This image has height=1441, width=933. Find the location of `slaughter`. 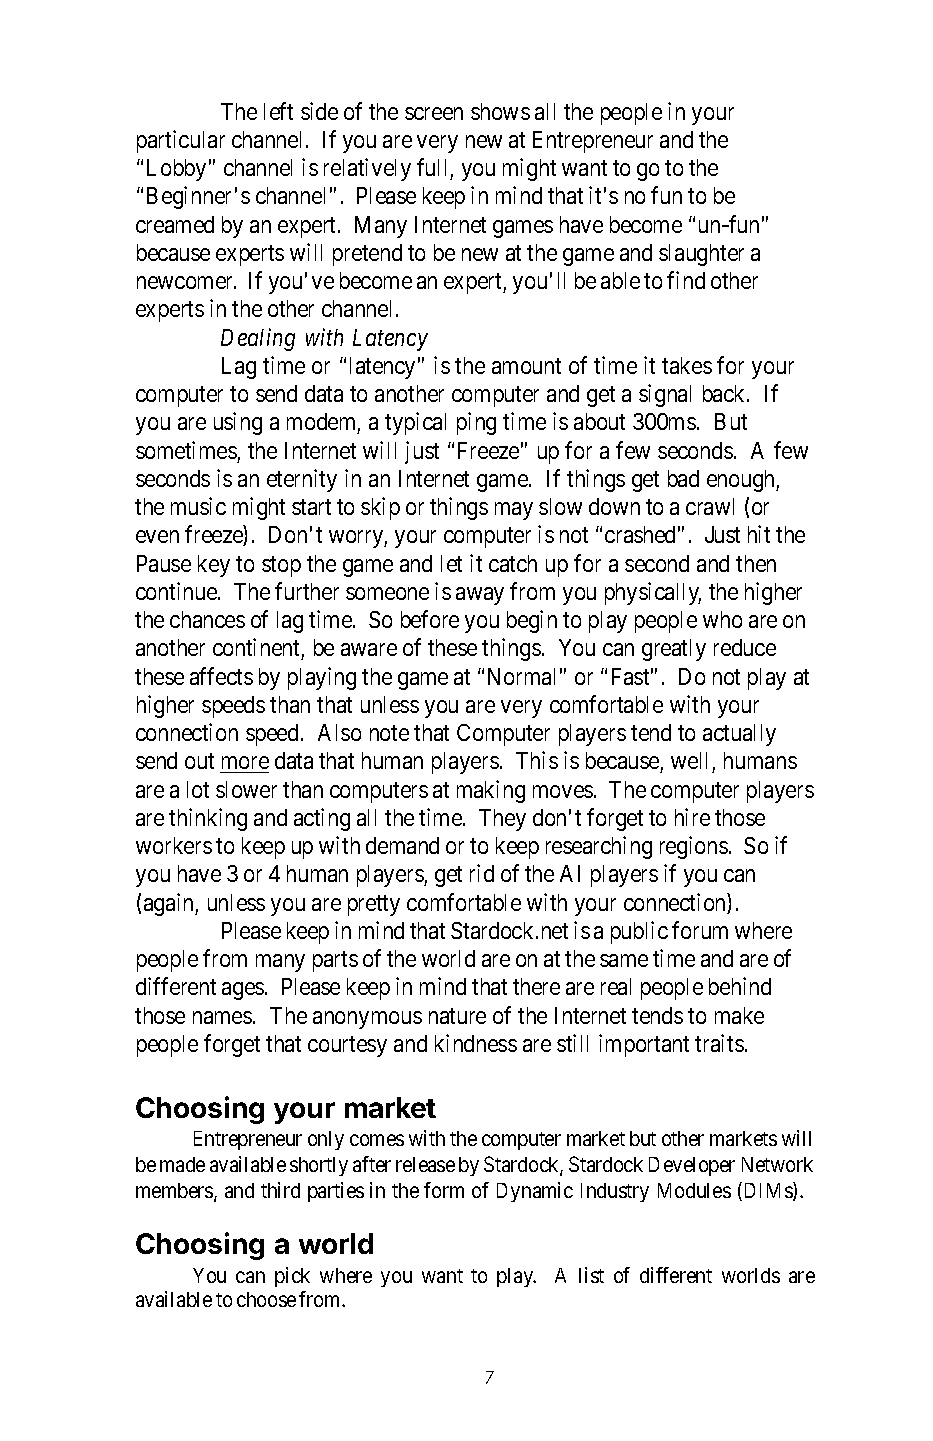

slaughter is located at coordinates (701, 255).
